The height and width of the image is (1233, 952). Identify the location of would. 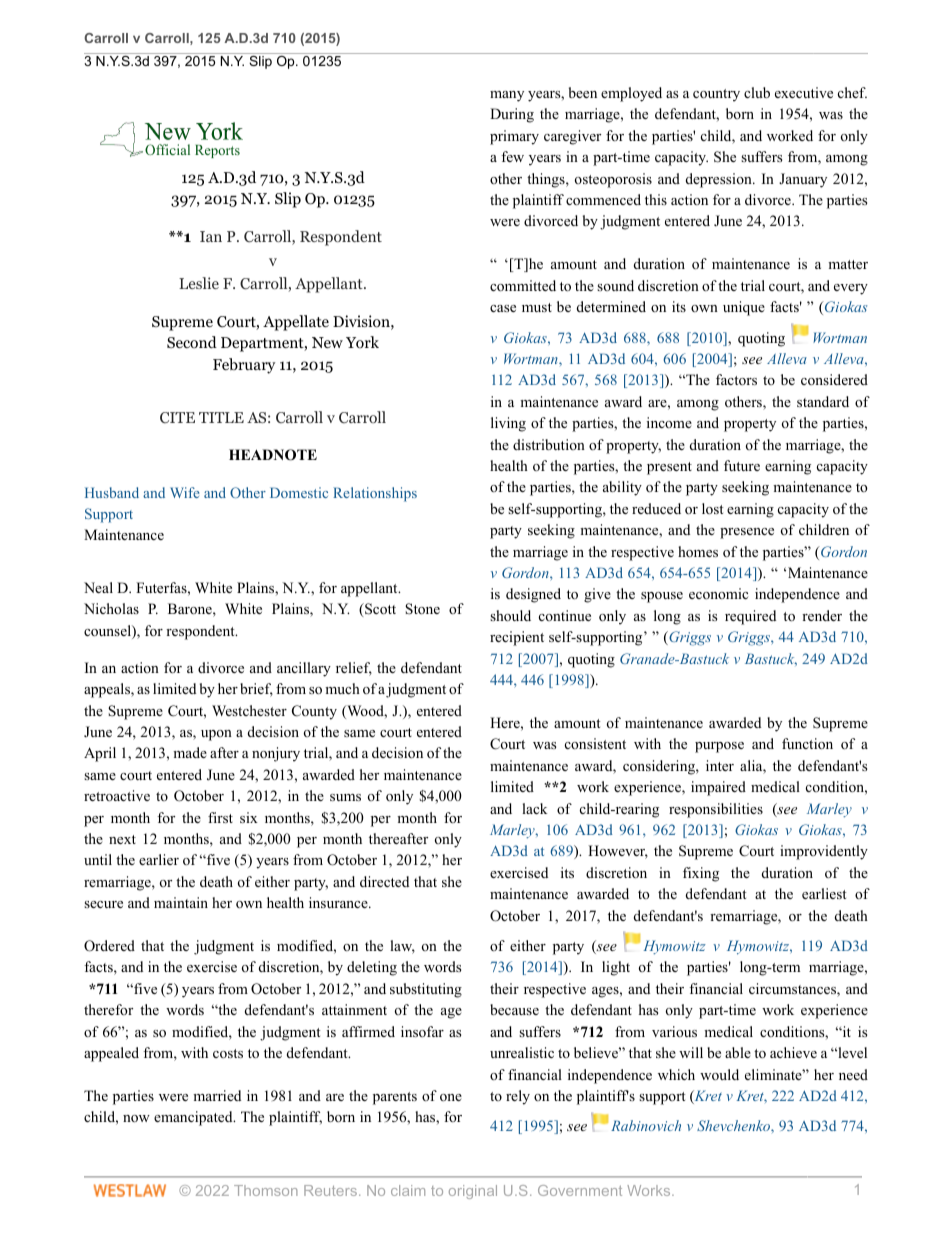
(719, 1074).
